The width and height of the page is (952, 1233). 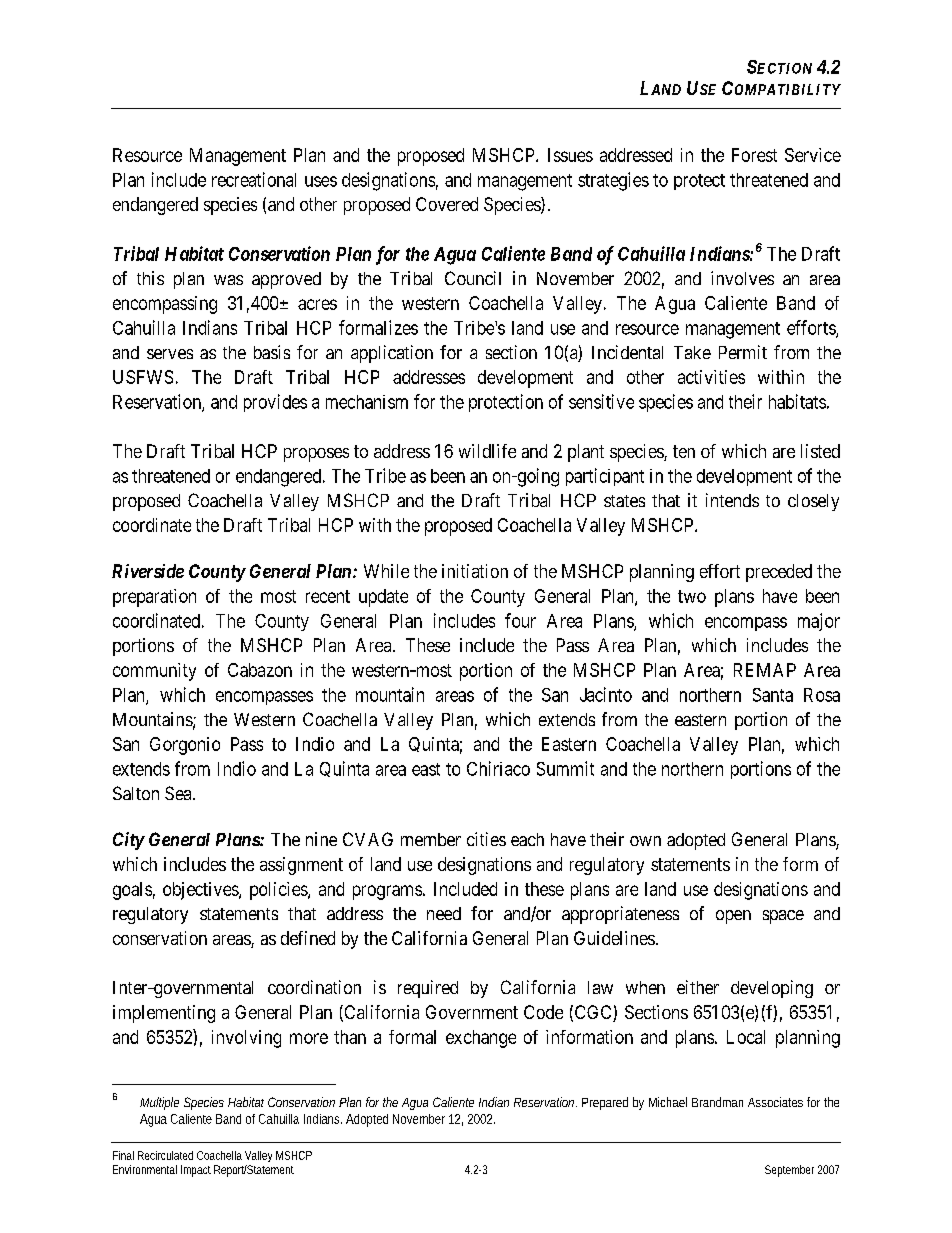 What do you see at coordinates (254, 179) in the page?
I see `recreational` at bounding box center [254, 179].
